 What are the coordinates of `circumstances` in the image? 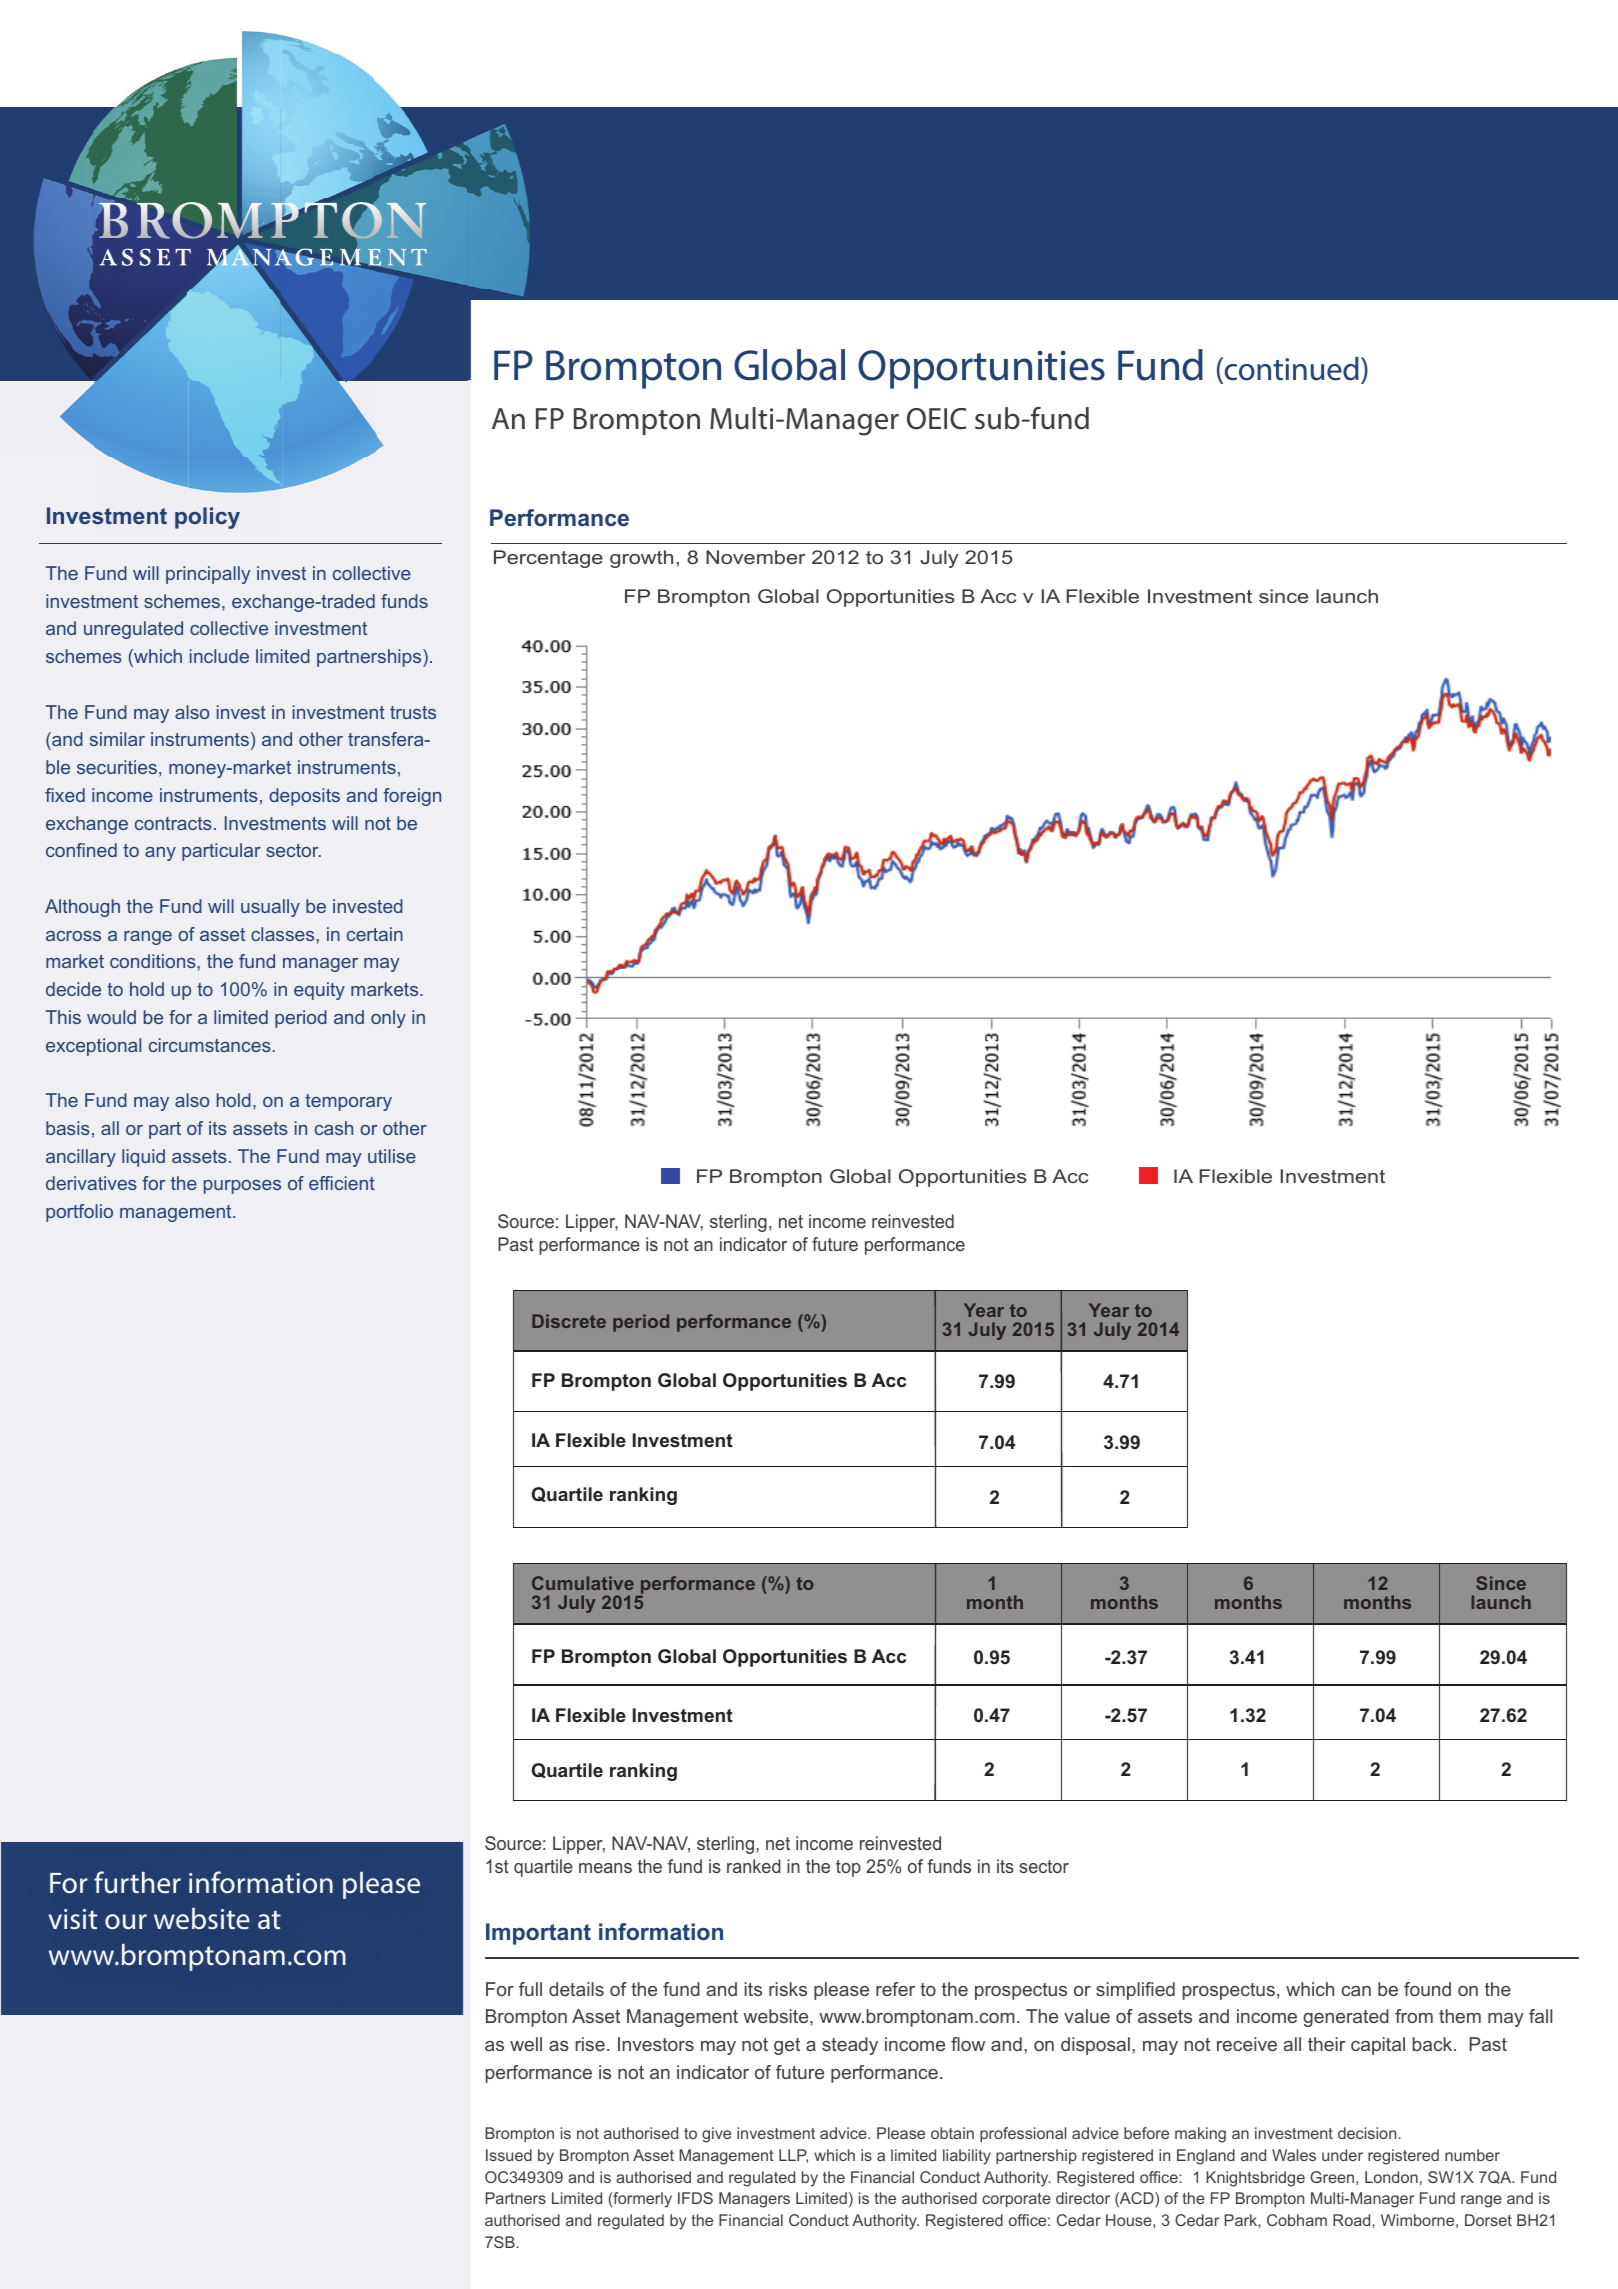 It's located at (210, 1045).
